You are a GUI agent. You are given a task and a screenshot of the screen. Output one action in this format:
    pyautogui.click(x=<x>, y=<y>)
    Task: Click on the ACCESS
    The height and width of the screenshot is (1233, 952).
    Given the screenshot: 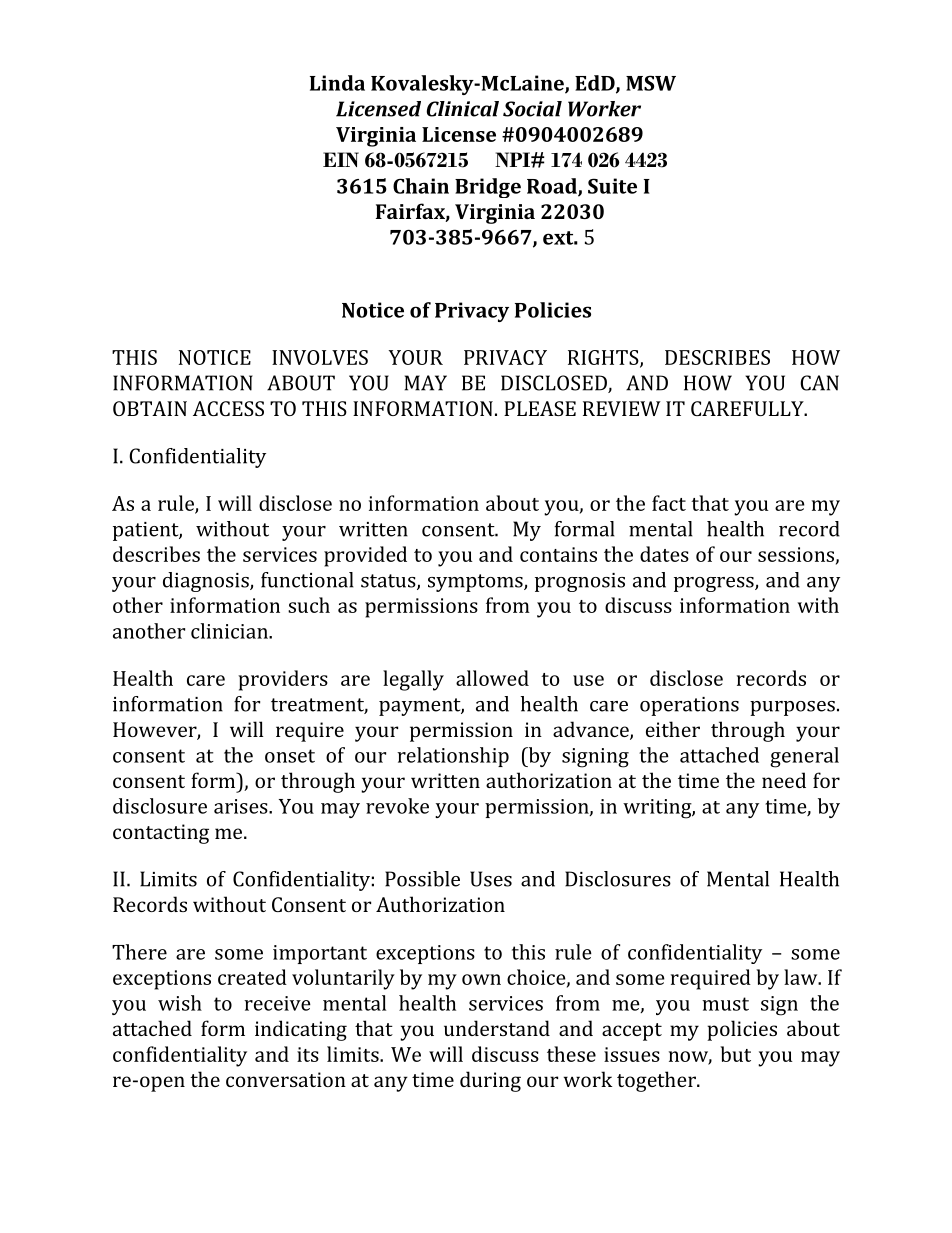 What is the action you would take?
    pyautogui.click(x=228, y=408)
